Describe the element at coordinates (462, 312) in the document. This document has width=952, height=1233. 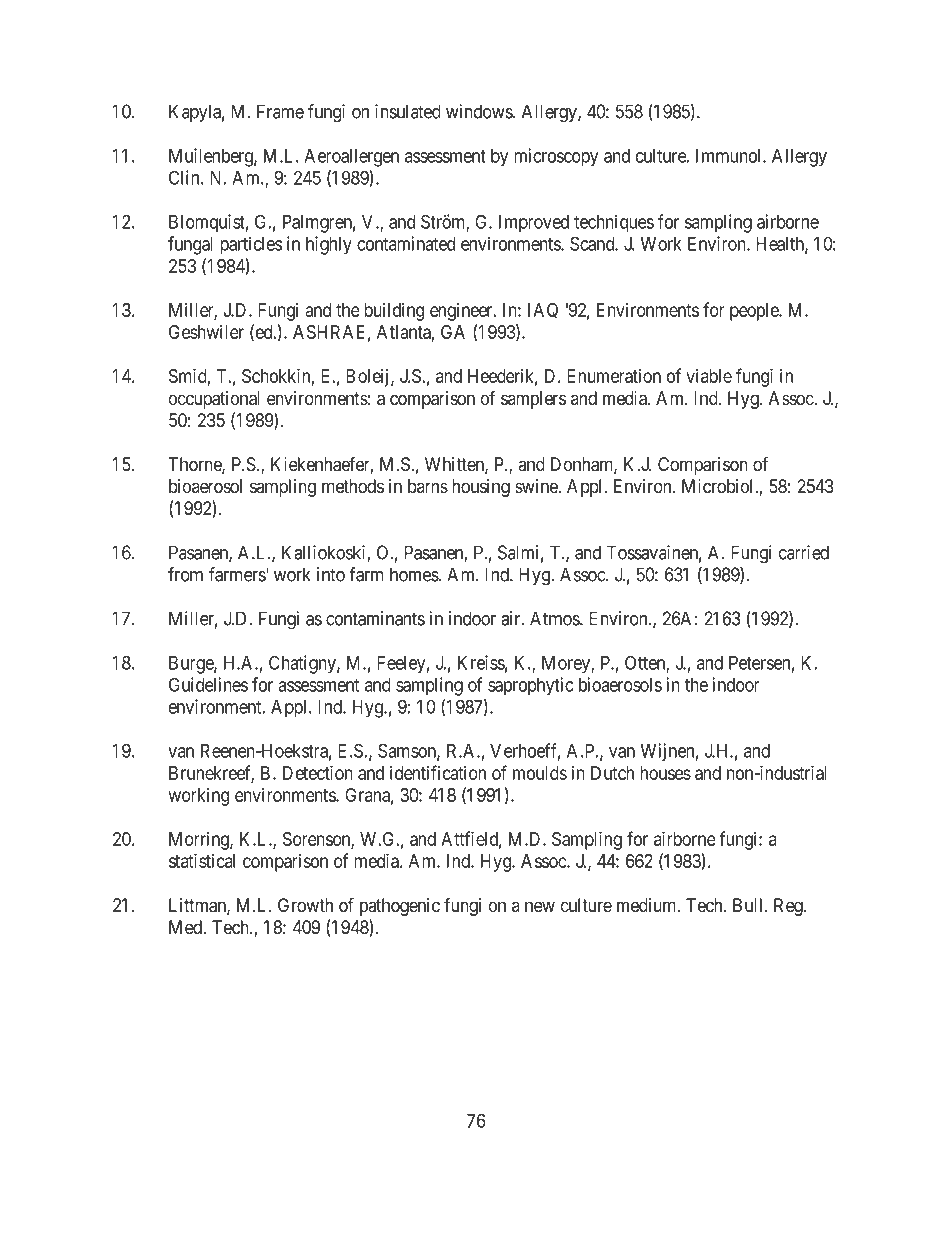
I see `engineer` at that location.
